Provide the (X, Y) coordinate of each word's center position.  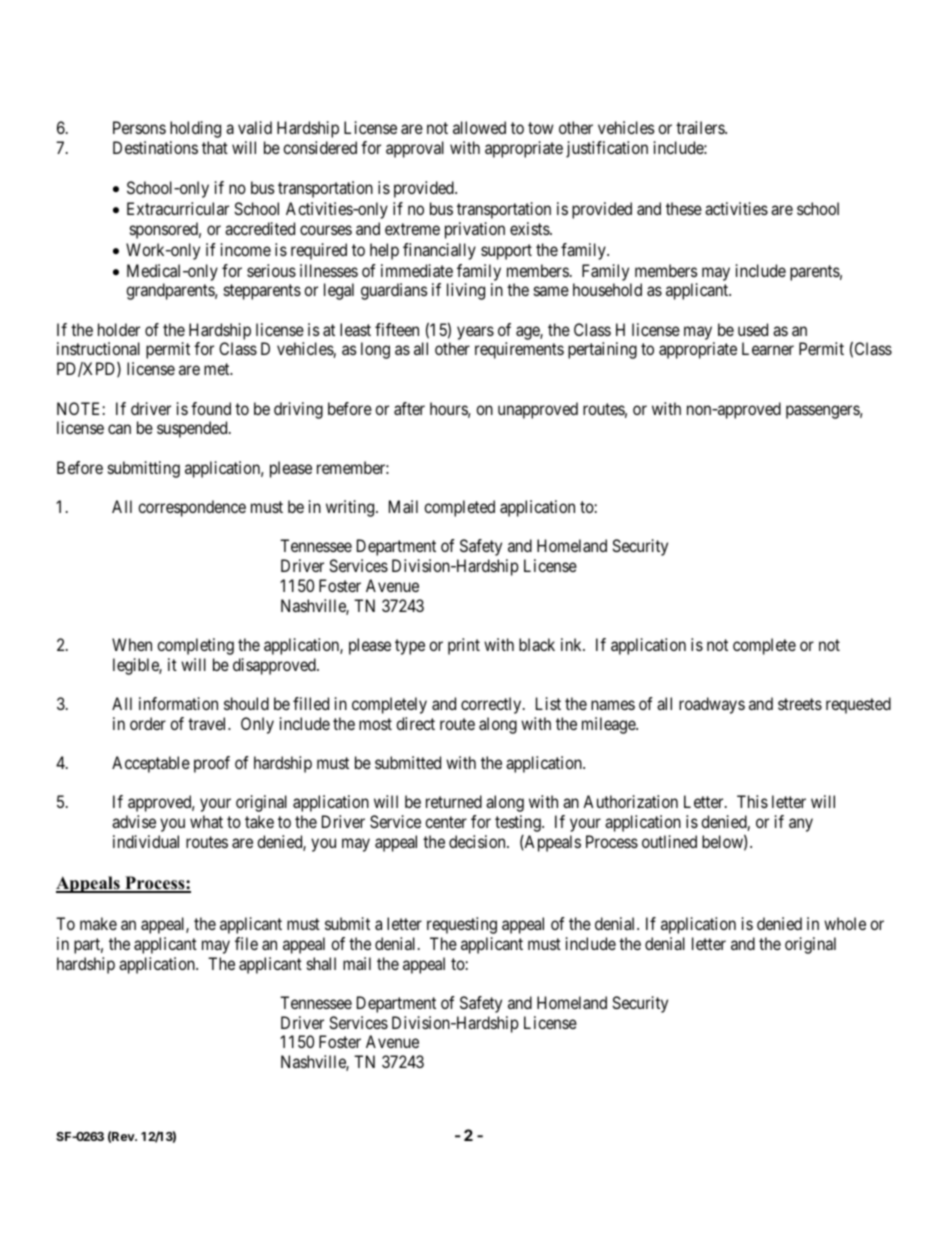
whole (845, 923)
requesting (462, 925)
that (215, 147)
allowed (479, 127)
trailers (701, 127)
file (246, 943)
